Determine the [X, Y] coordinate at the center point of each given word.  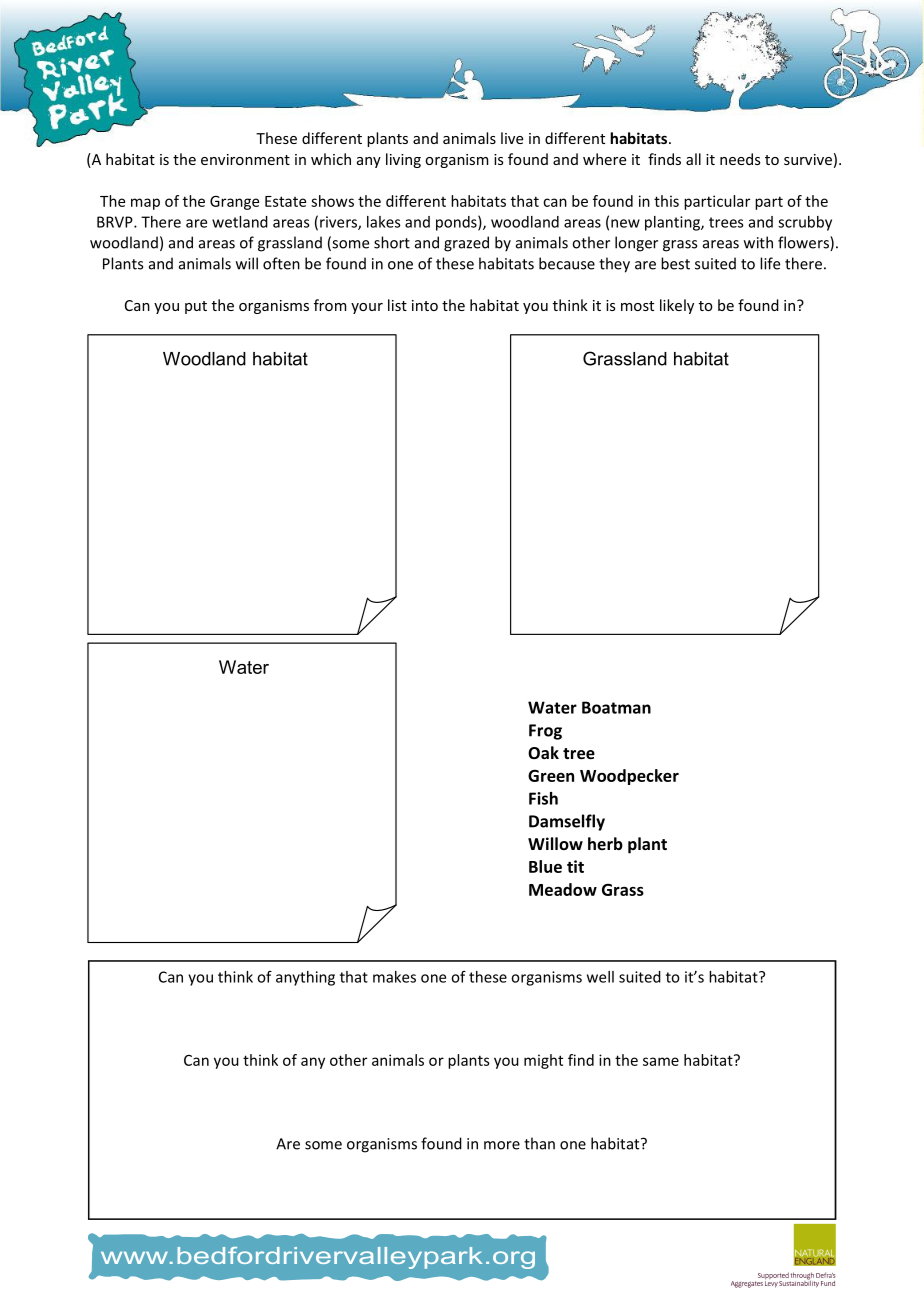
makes [394, 977]
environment [245, 159]
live [512, 138]
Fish [543, 798]
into [425, 305]
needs [740, 159]
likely [677, 306]
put [196, 307]
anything [305, 978]
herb [605, 843]
